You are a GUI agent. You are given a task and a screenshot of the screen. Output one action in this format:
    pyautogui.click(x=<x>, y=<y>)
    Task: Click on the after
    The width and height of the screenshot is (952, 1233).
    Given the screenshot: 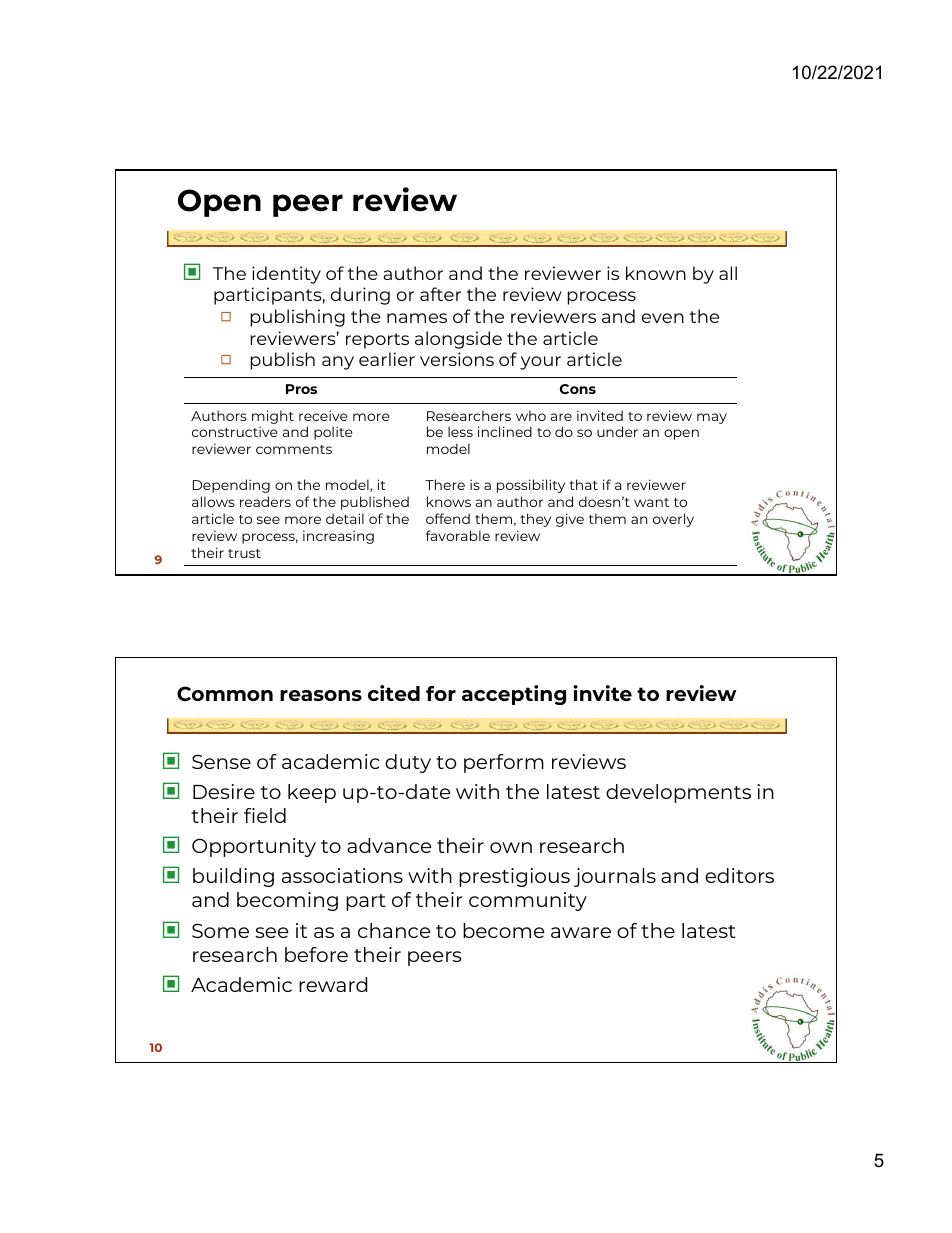 What is the action you would take?
    pyautogui.click(x=440, y=294)
